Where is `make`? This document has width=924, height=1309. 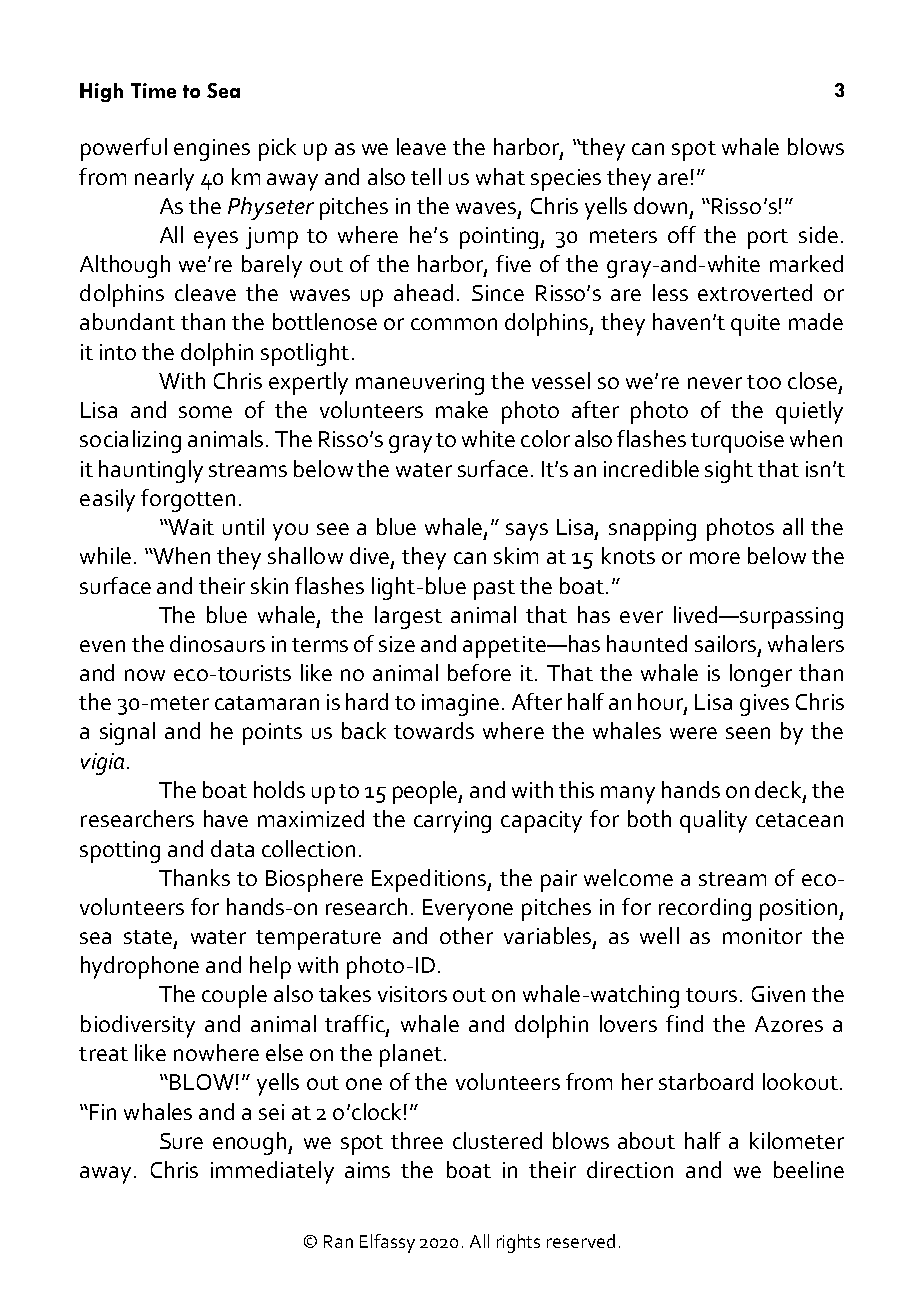
make is located at coordinates (462, 409).
